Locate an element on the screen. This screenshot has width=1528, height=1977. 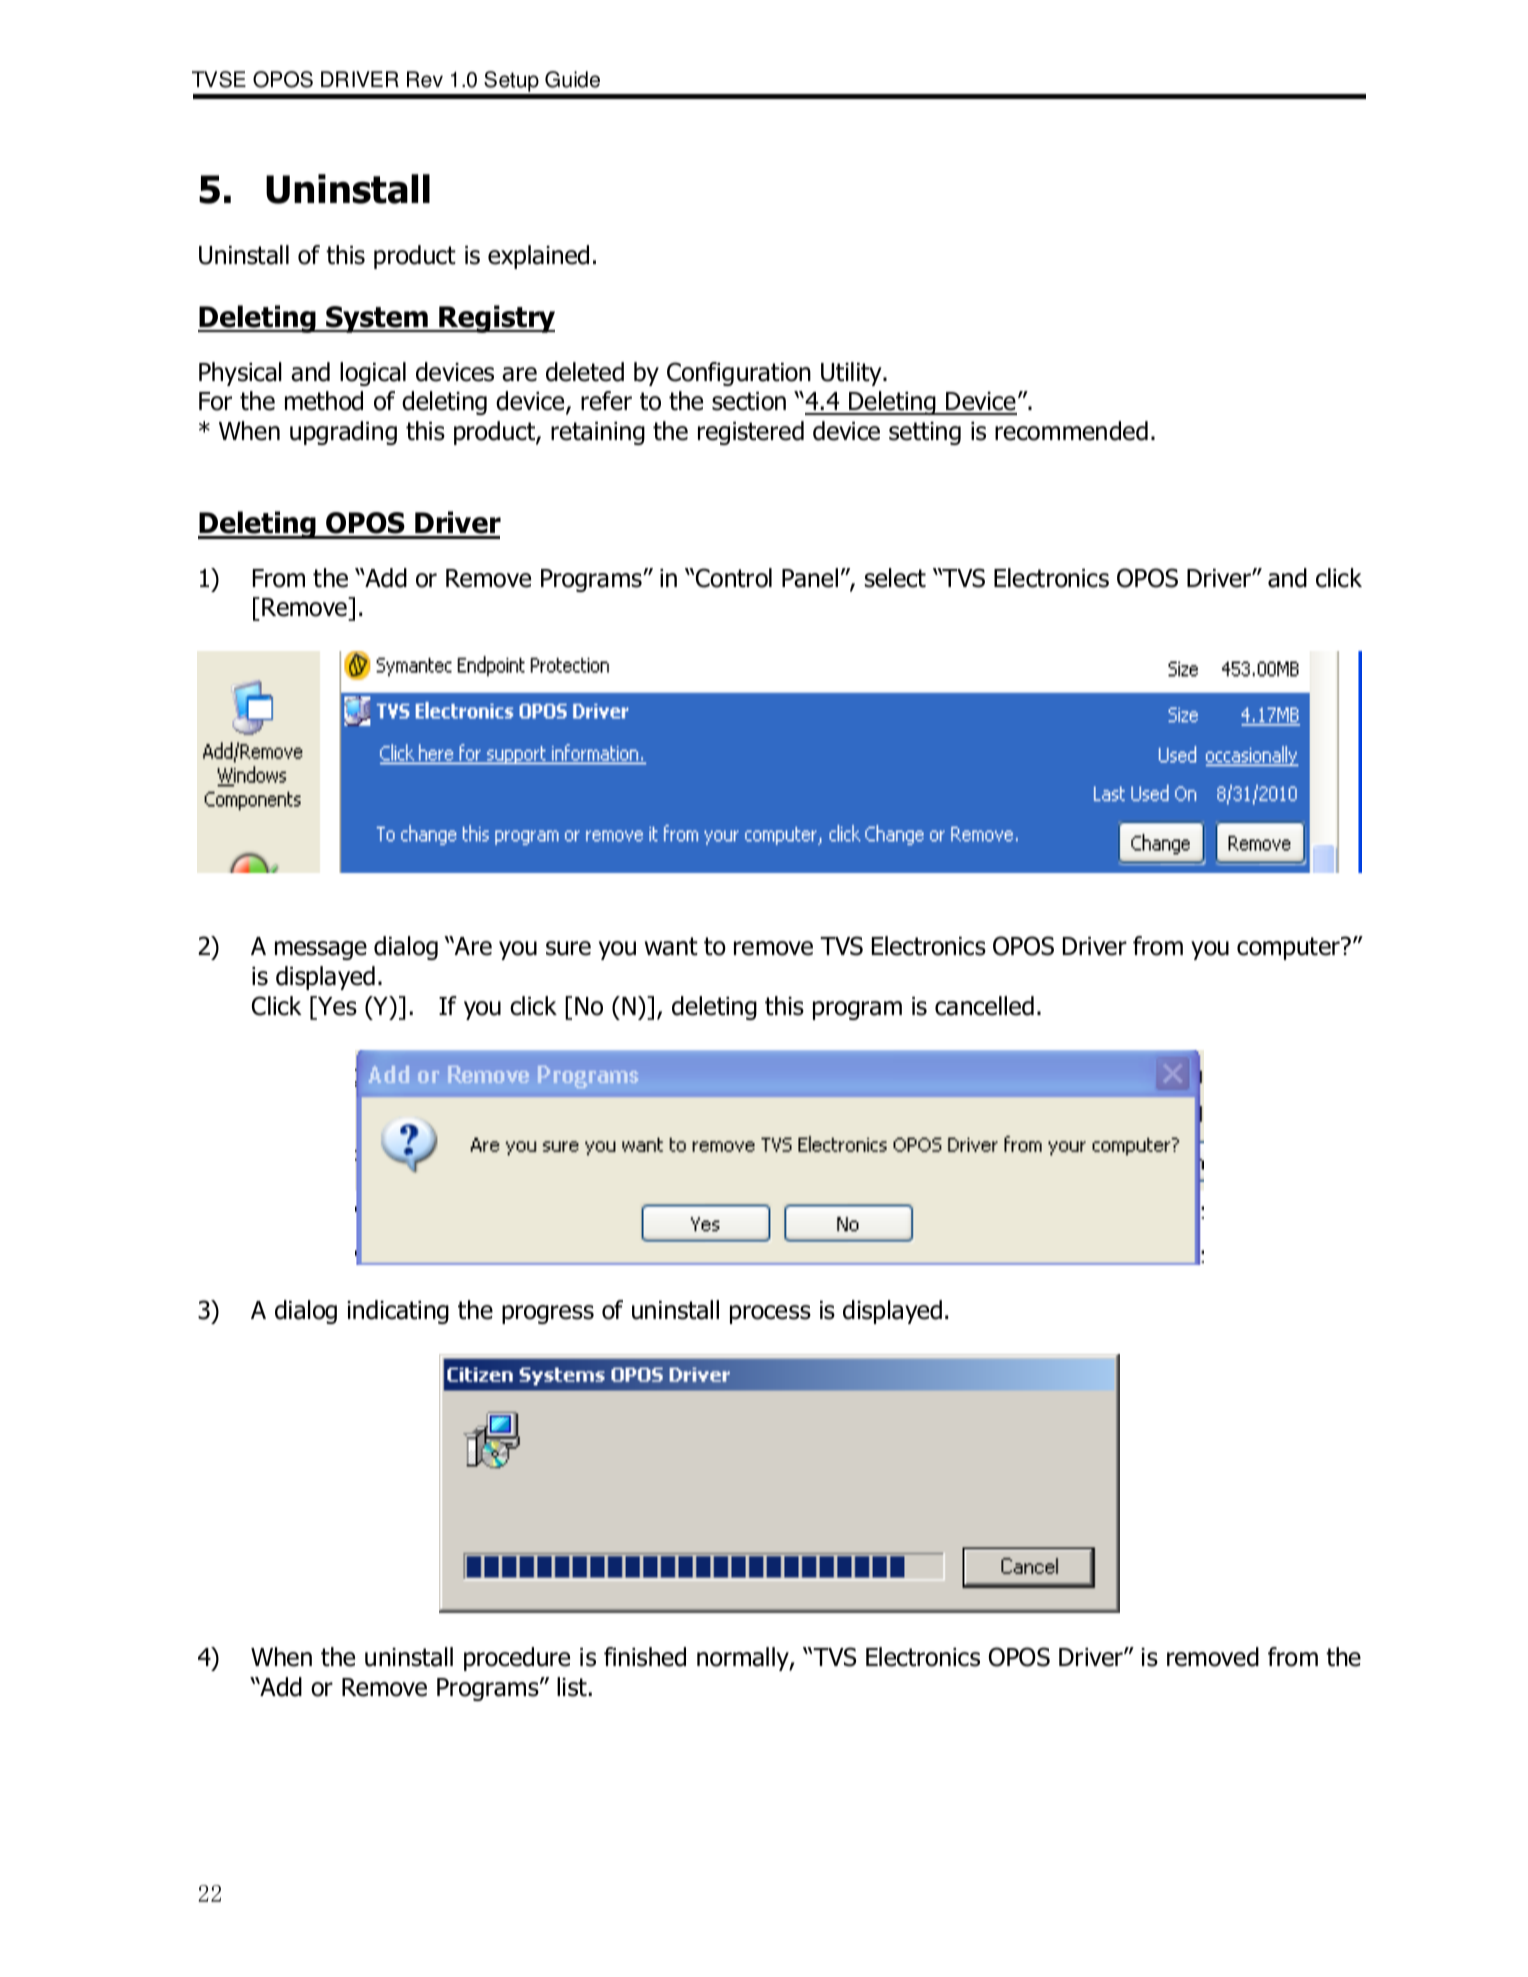
process is located at coordinates (770, 1314).
